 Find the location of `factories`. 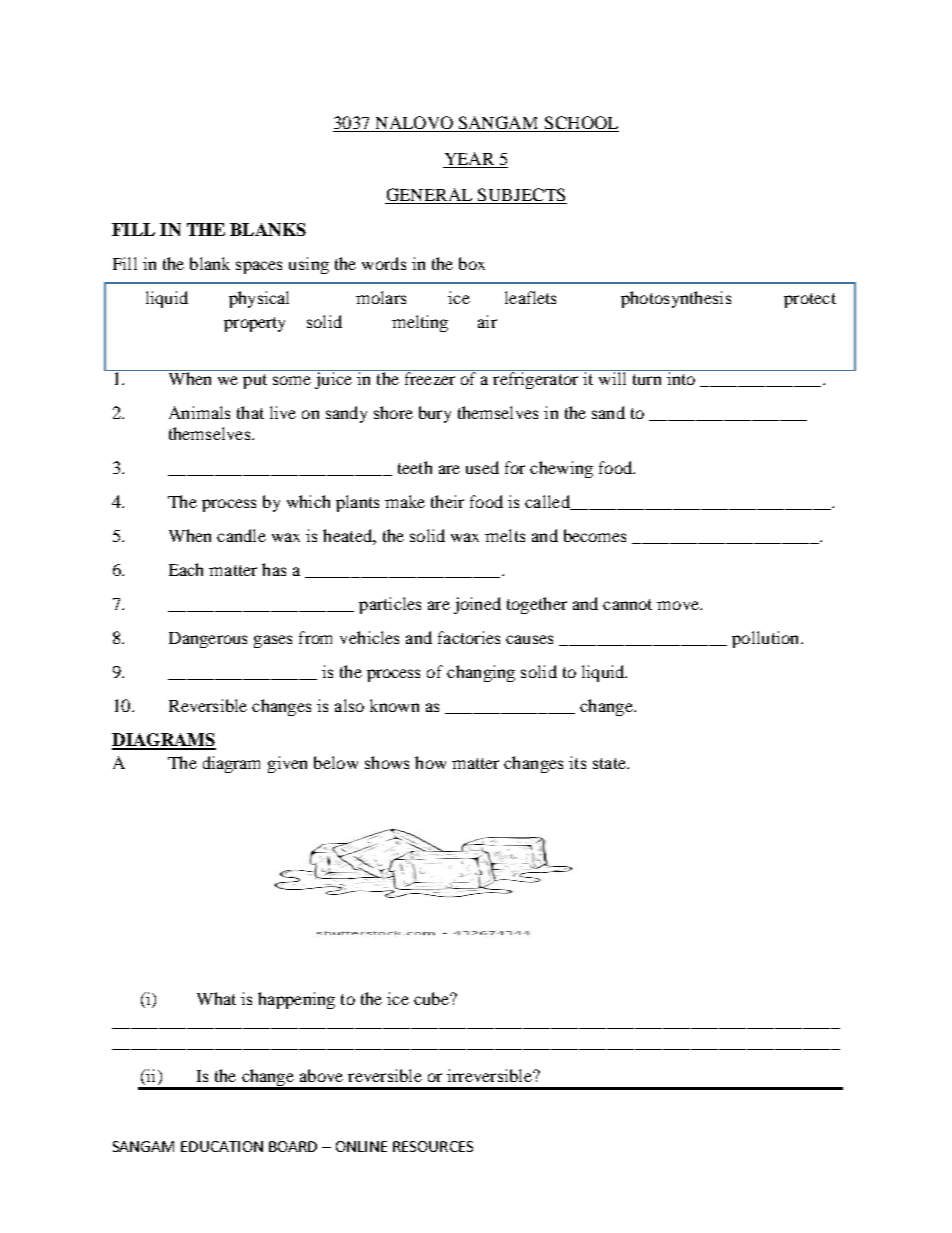

factories is located at coordinates (469, 637).
